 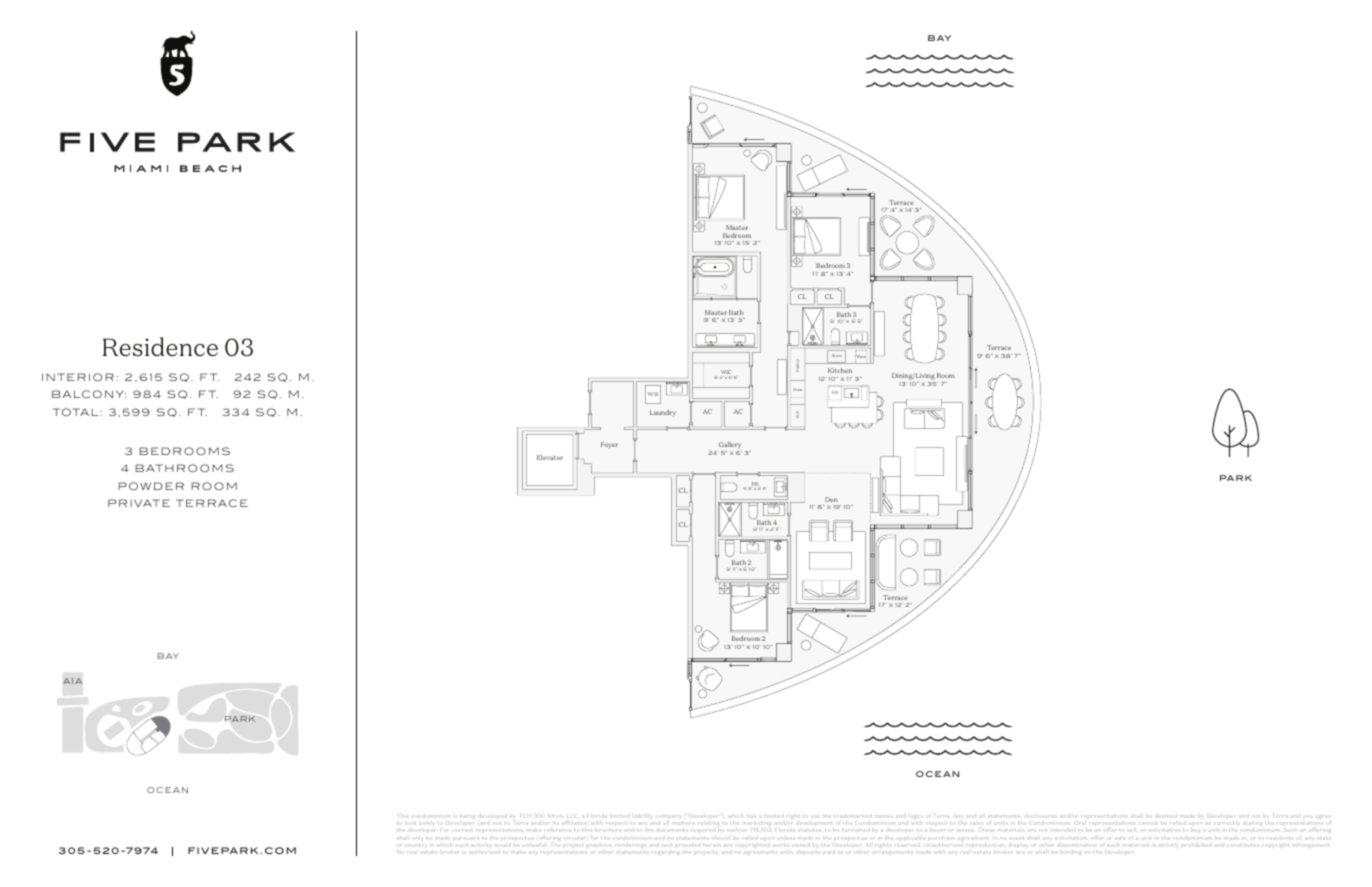 What do you see at coordinates (466, 838) in the page?
I see `pursuant` at bounding box center [466, 838].
